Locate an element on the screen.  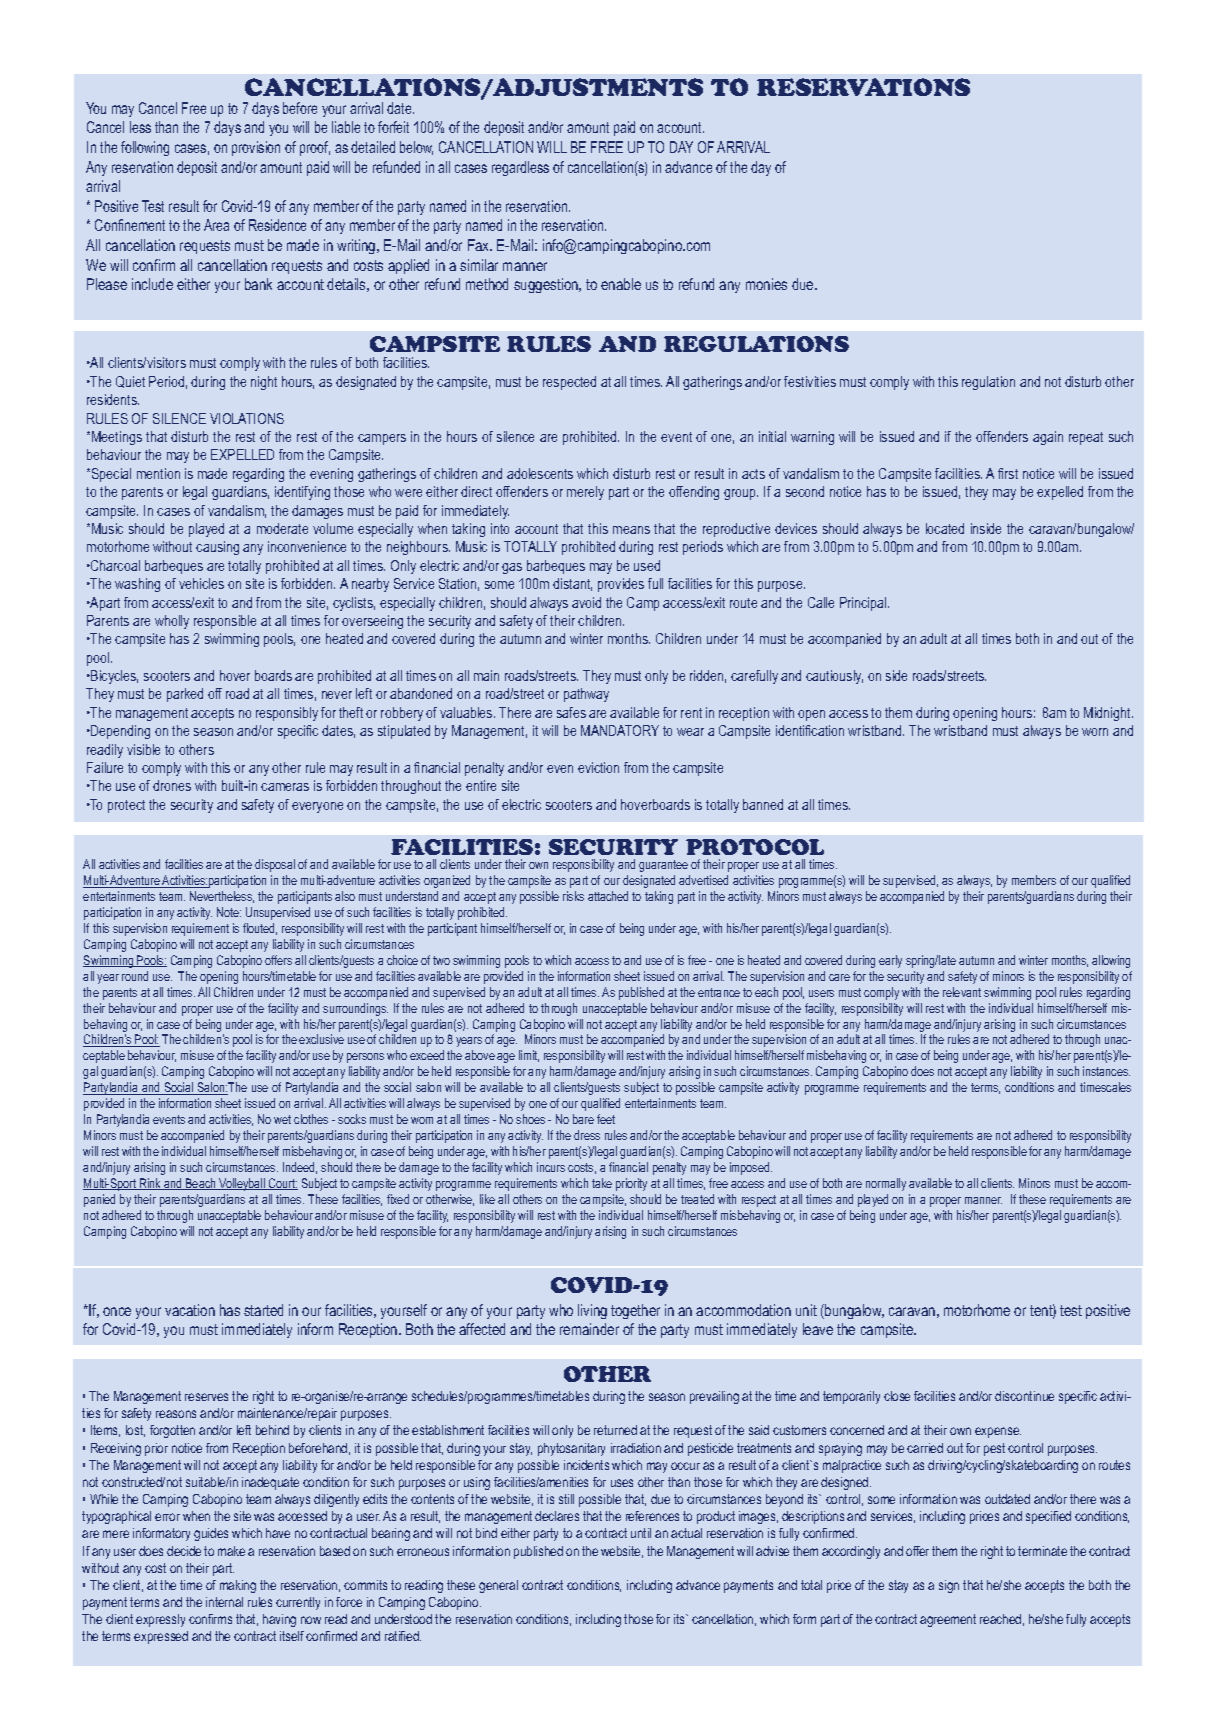
Volleyball is located at coordinates (242, 1184).
